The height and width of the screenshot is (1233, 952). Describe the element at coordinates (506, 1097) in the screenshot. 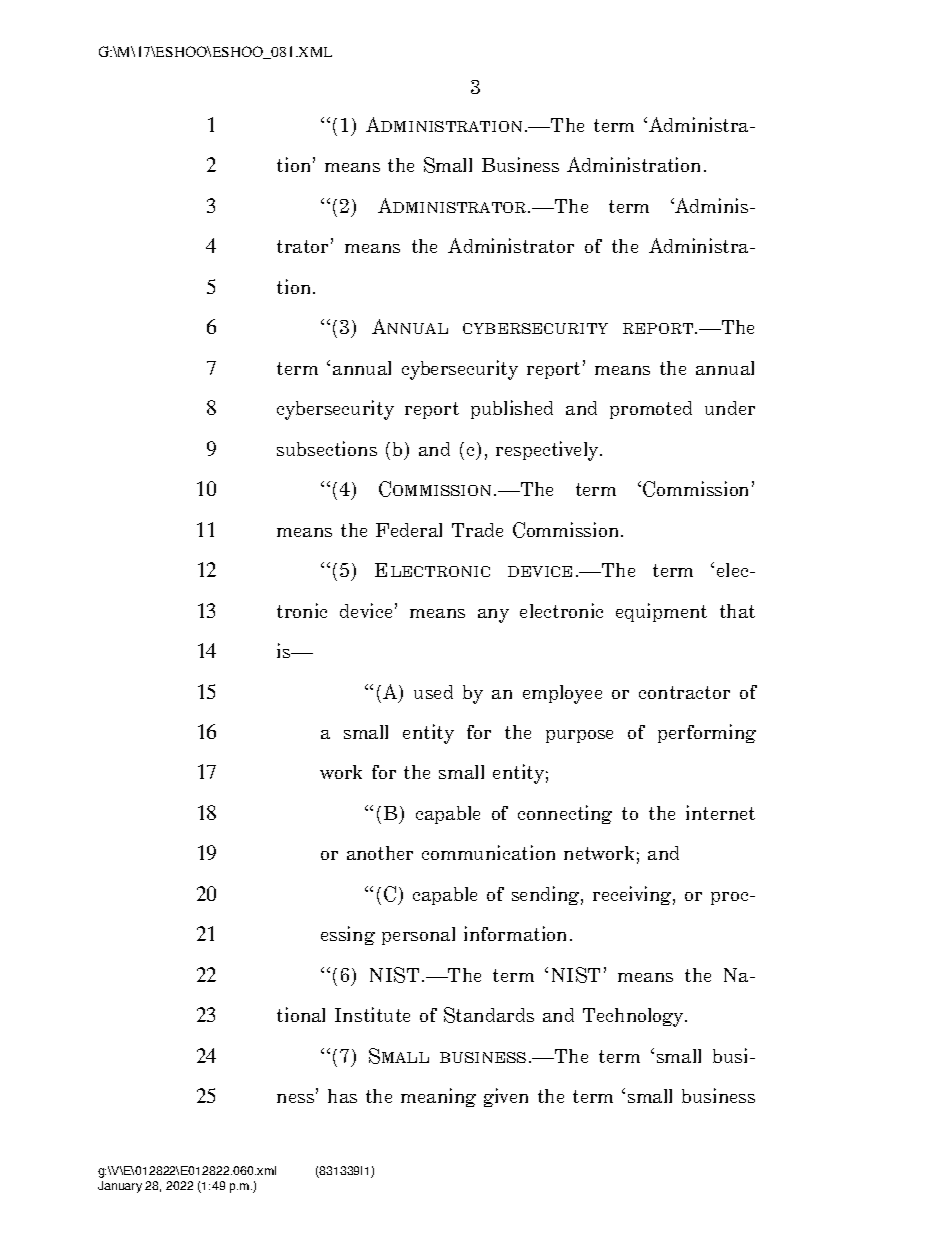

I see `given` at that location.
